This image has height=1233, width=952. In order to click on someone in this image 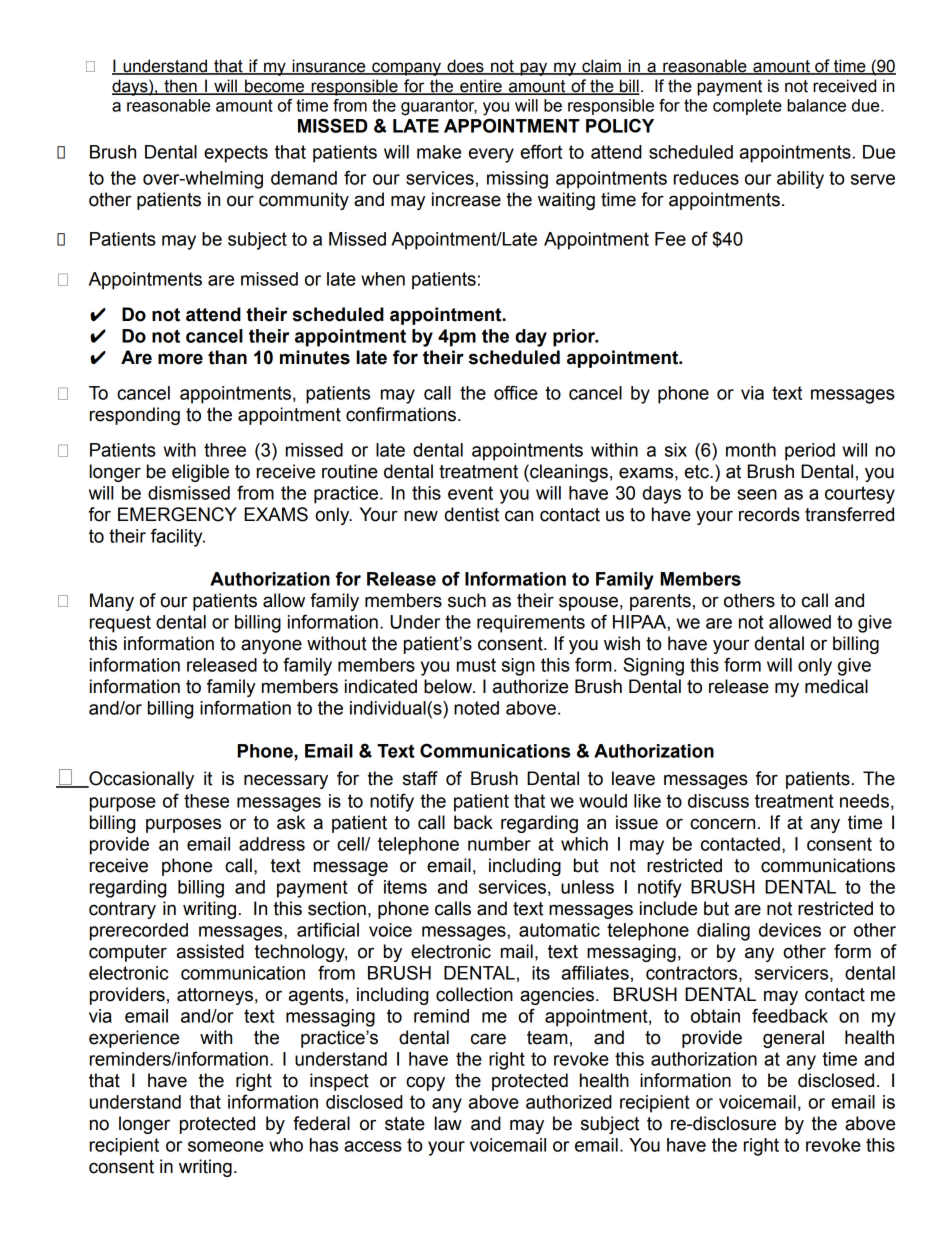, I will do `click(226, 1146)`.
